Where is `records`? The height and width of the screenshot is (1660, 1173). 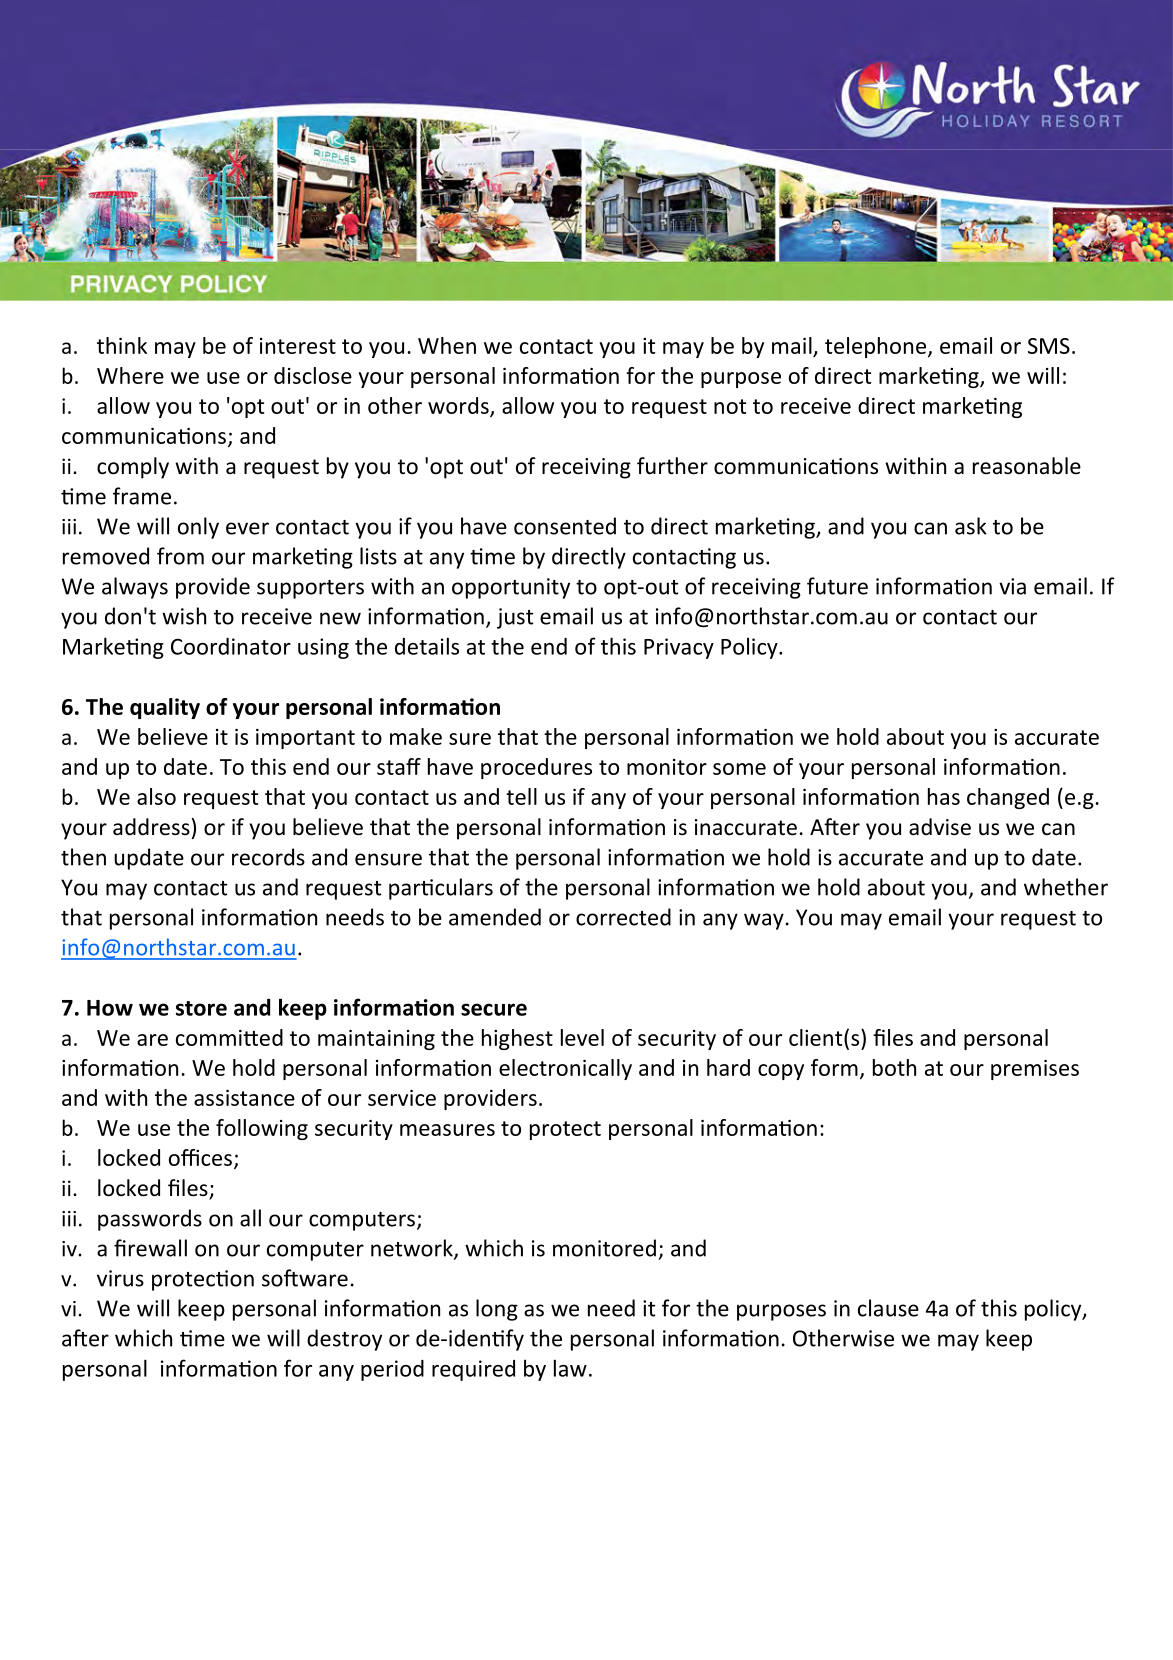
records is located at coordinates (268, 857).
